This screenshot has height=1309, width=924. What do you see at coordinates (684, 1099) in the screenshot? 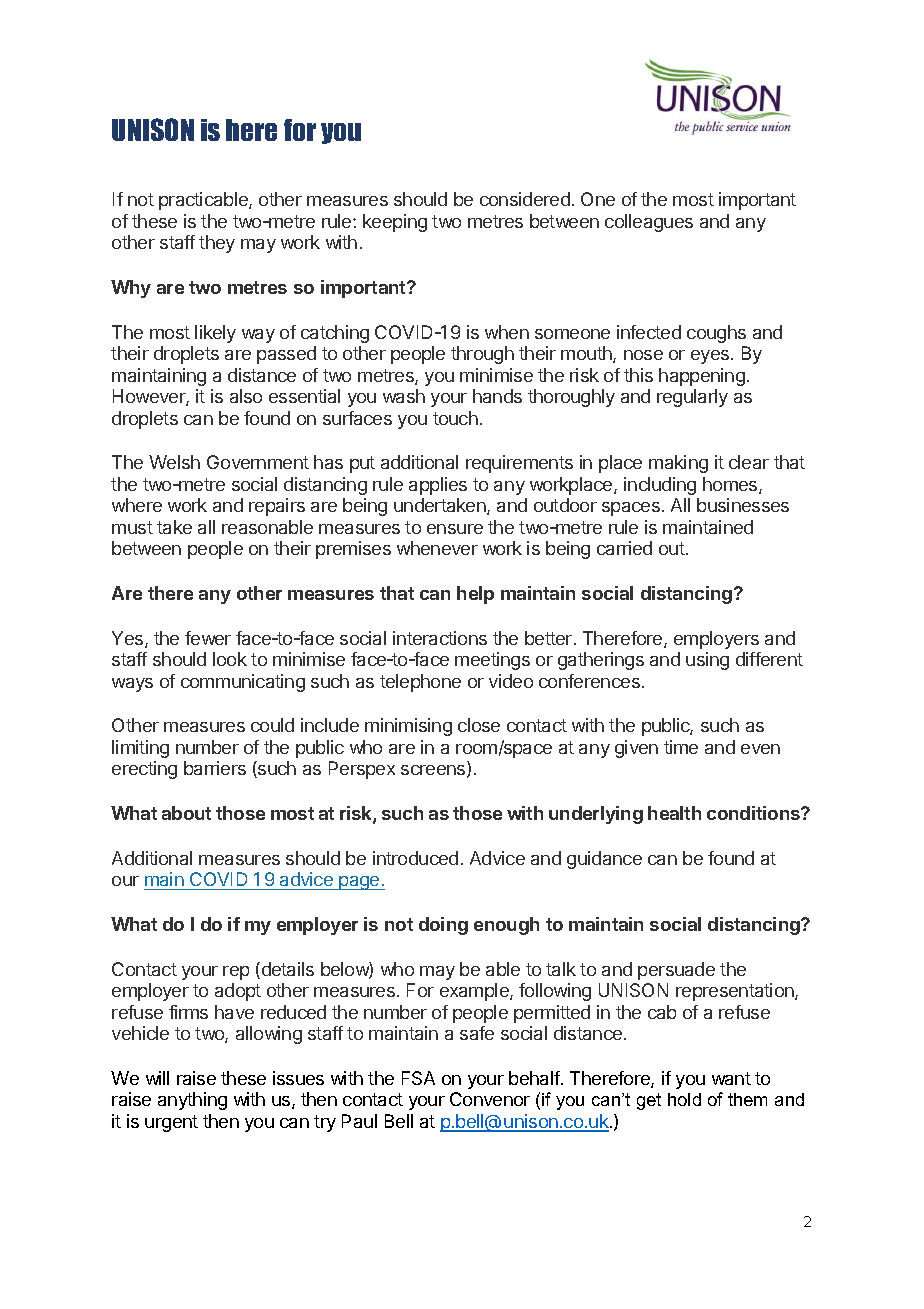
I see `hold` at bounding box center [684, 1099].
